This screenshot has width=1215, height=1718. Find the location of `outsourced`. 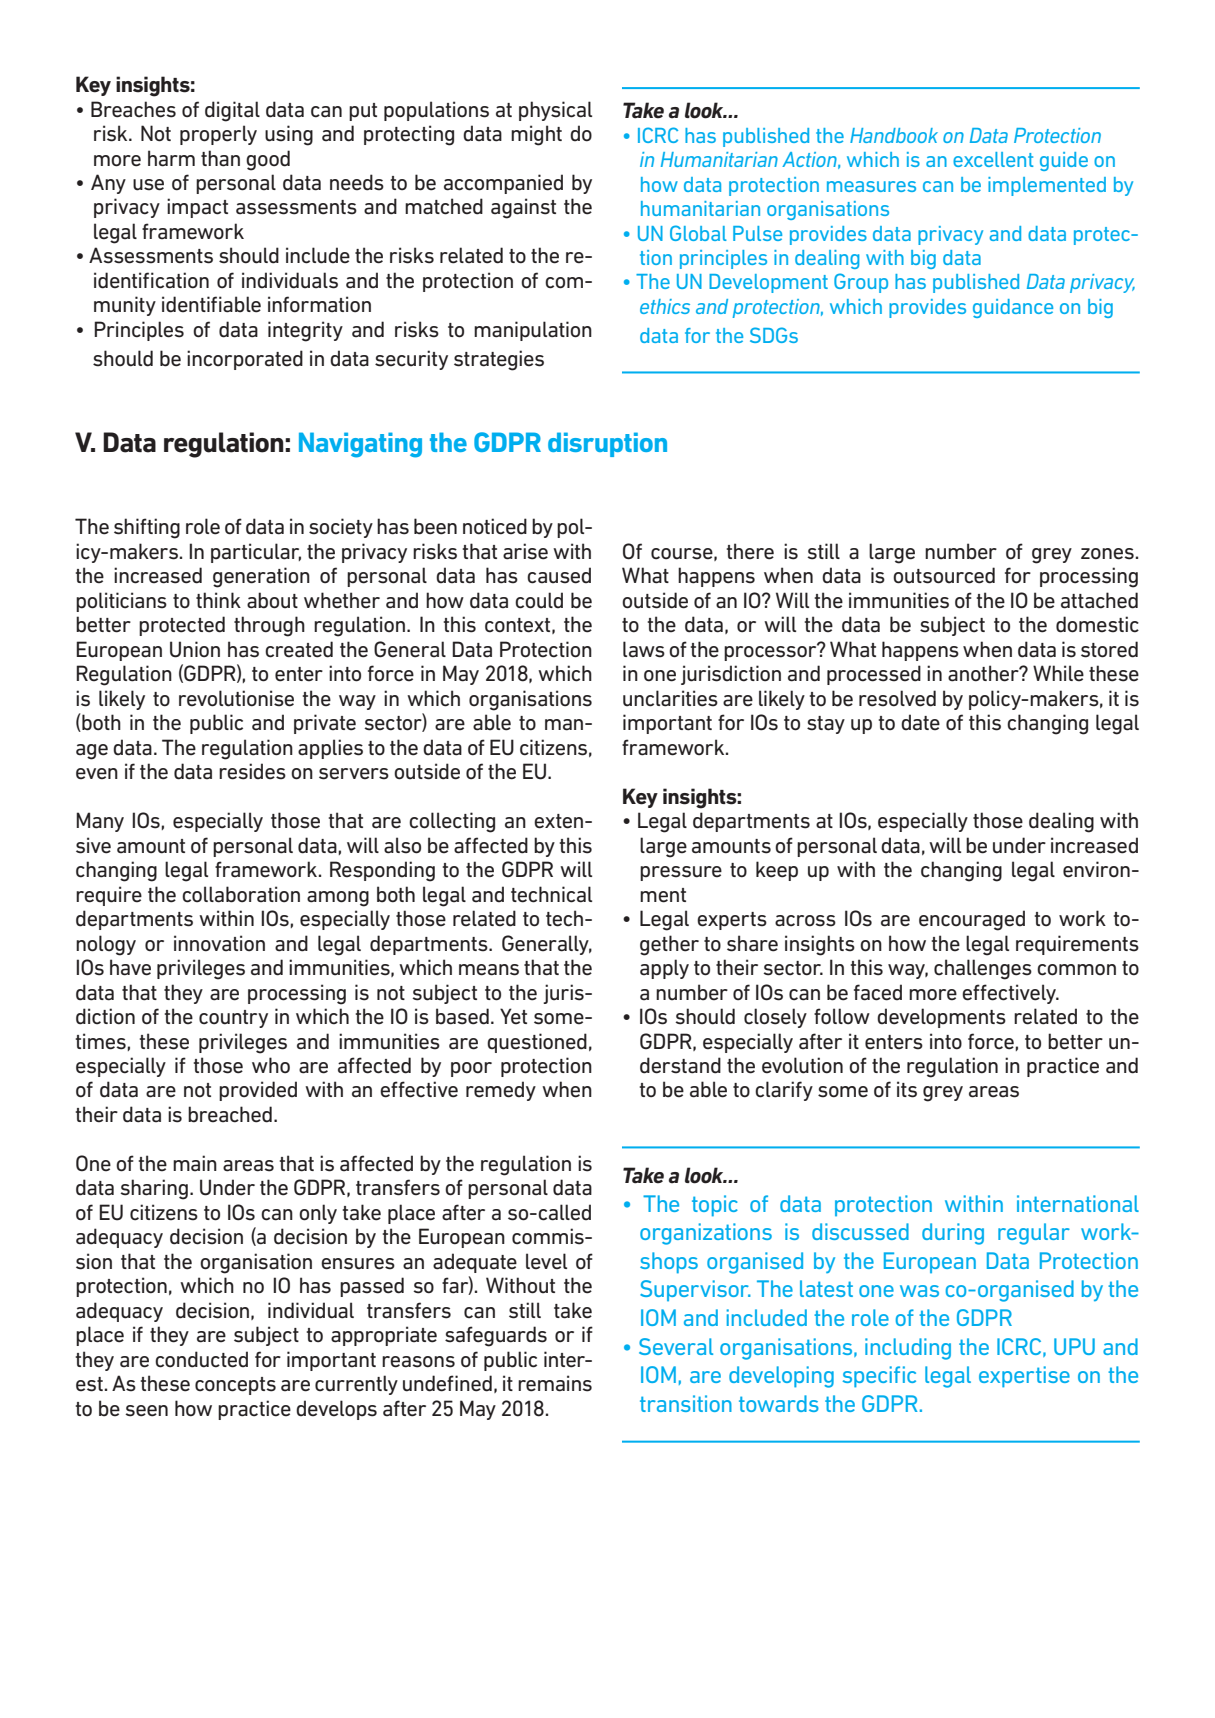

outsourced is located at coordinates (944, 575).
